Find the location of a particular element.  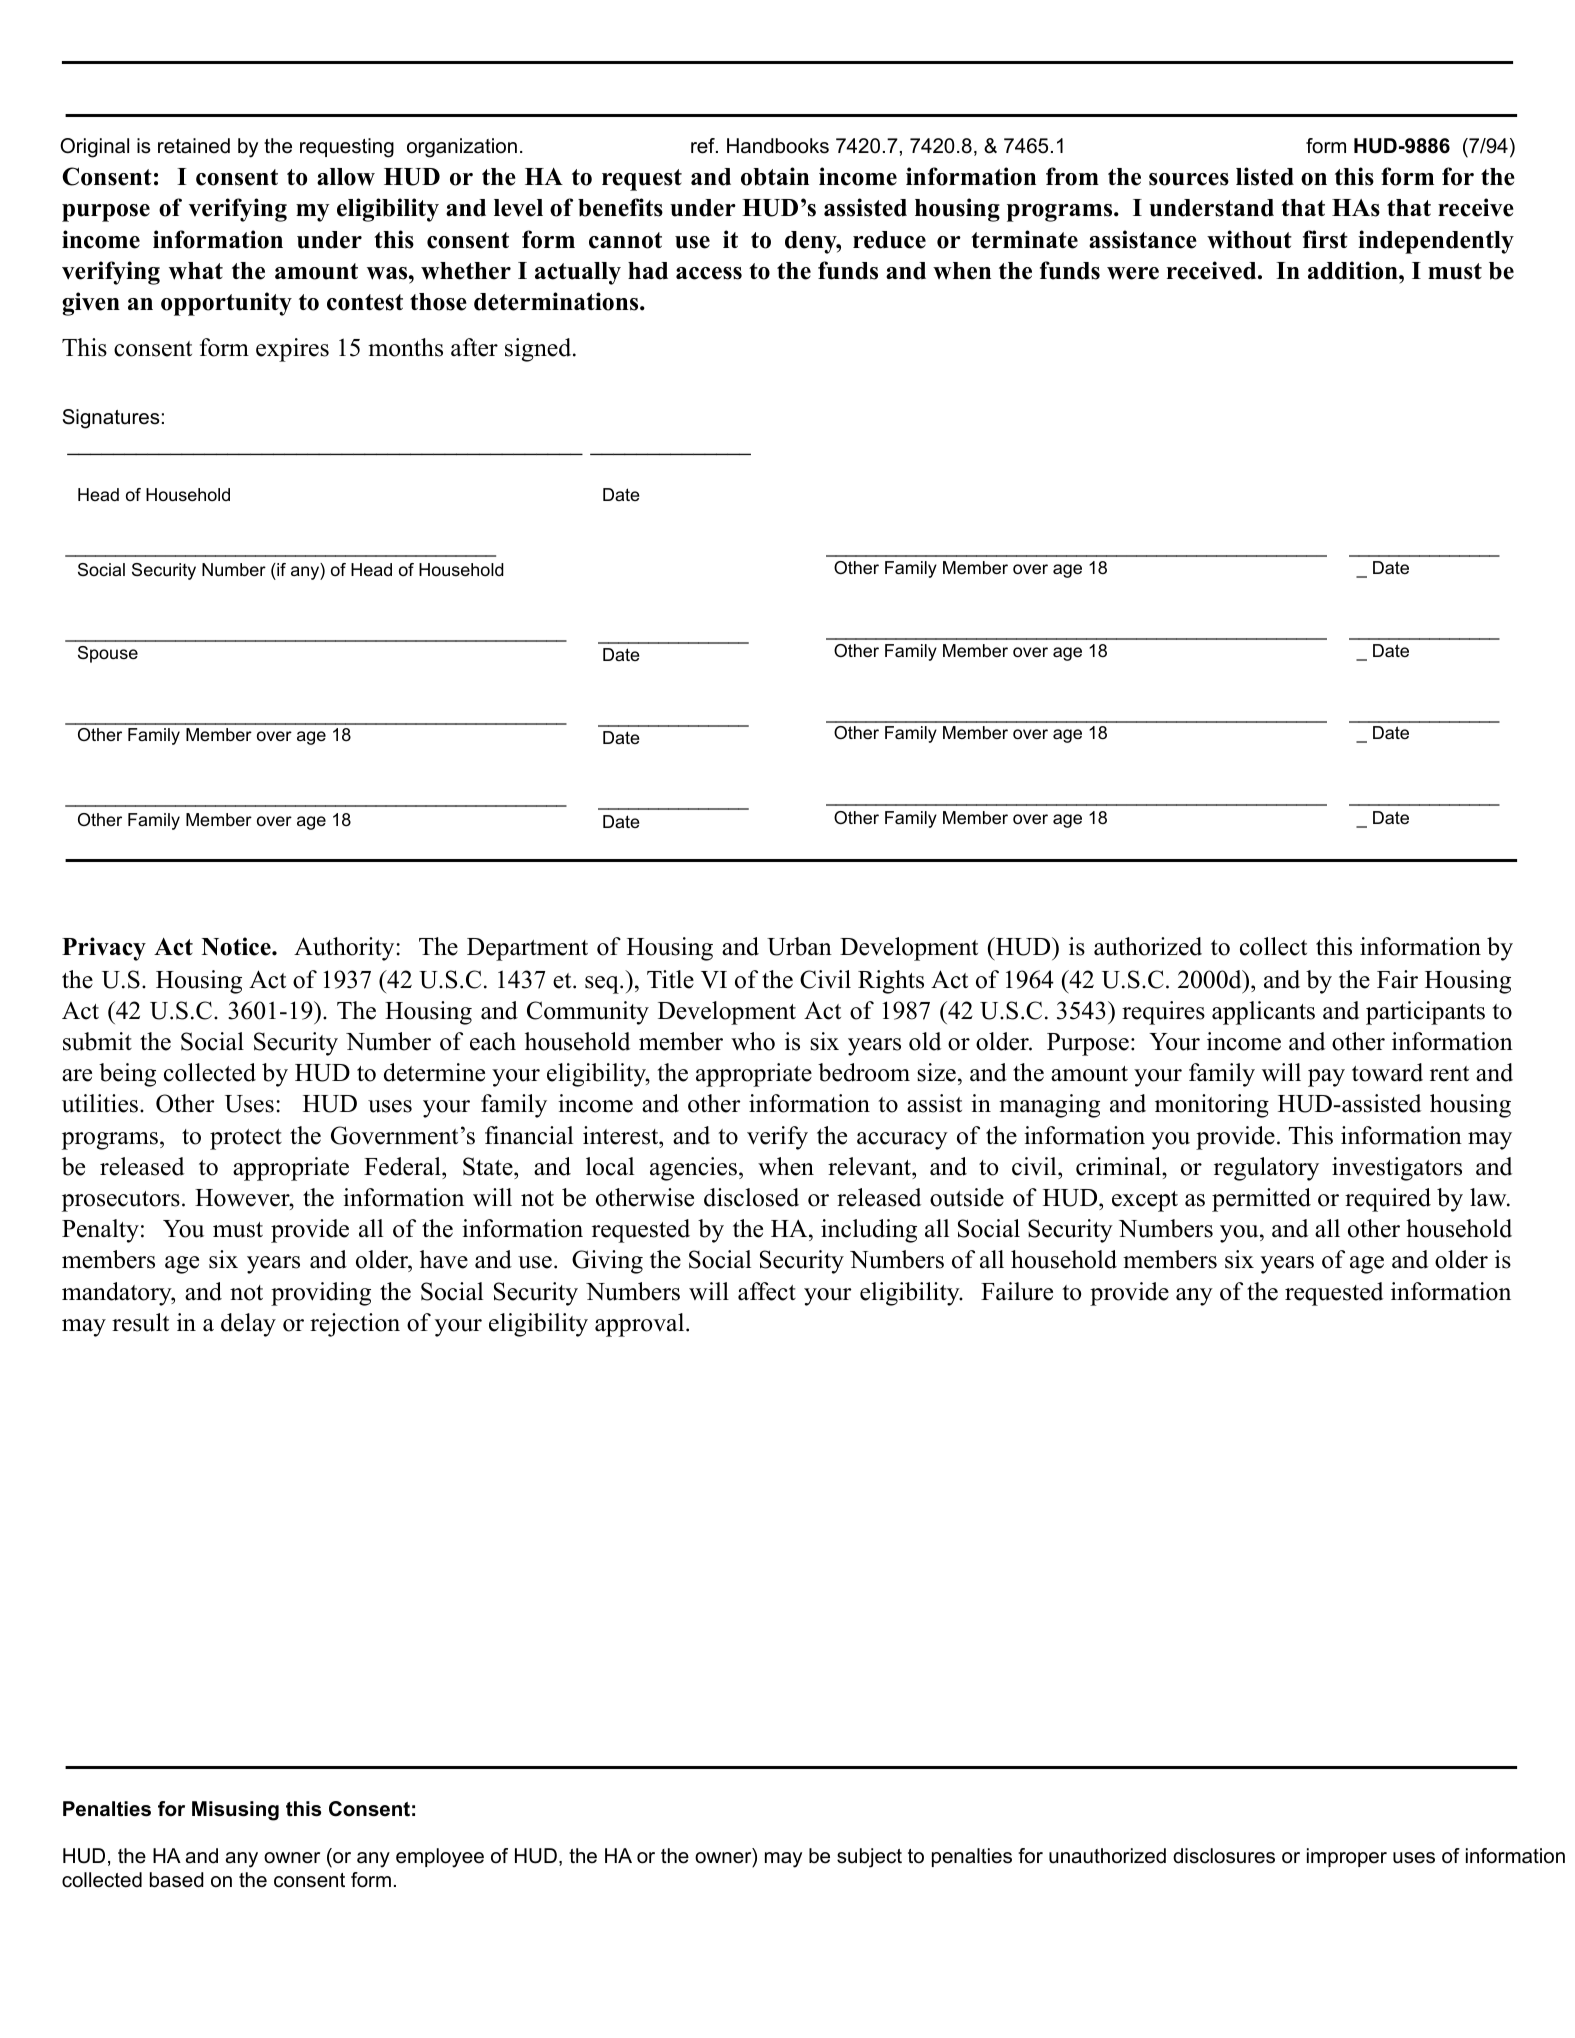

Spouse is located at coordinates (108, 654).
